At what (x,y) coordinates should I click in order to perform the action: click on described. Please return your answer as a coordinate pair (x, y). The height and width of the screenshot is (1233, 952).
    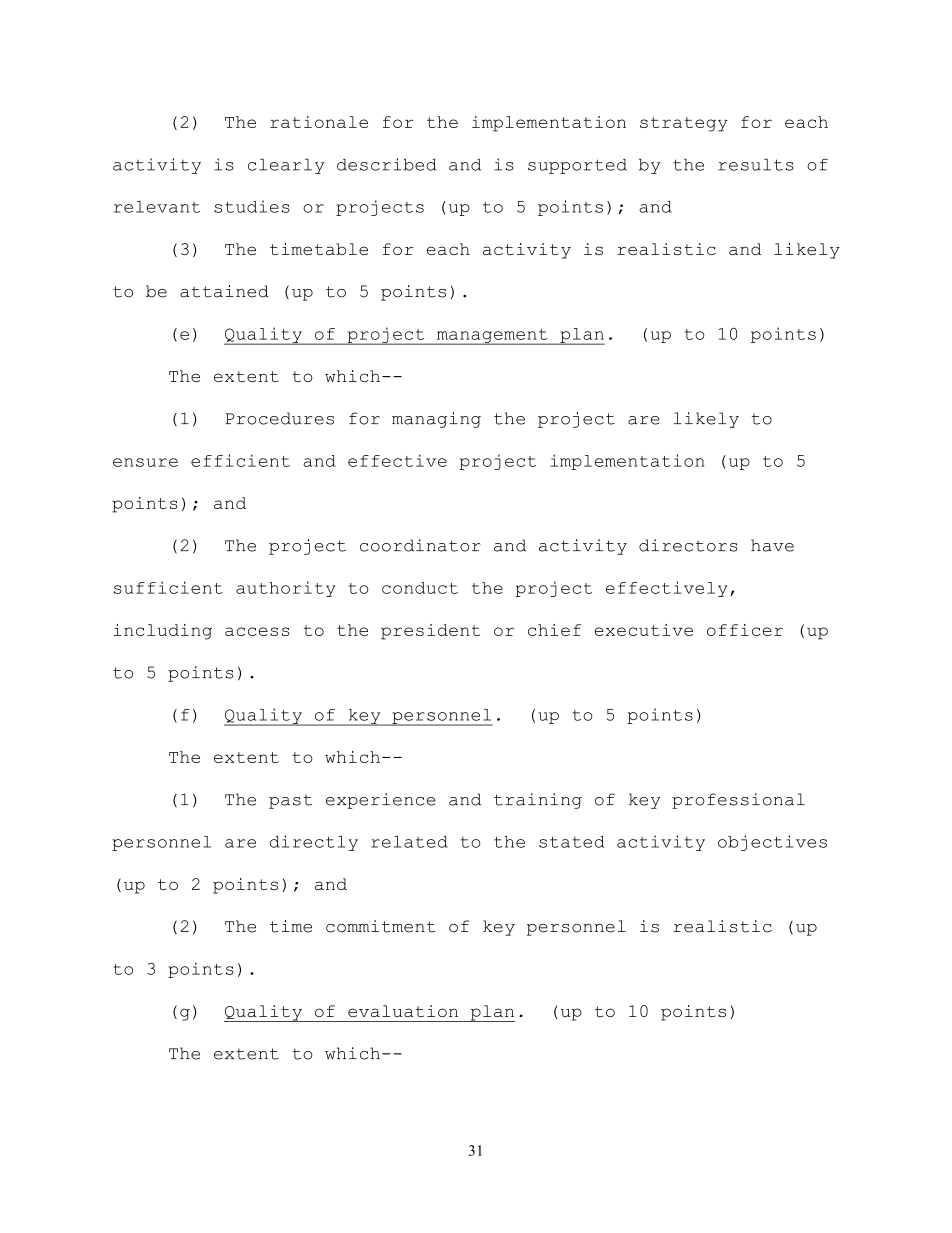
    Looking at the image, I should click on (387, 164).
